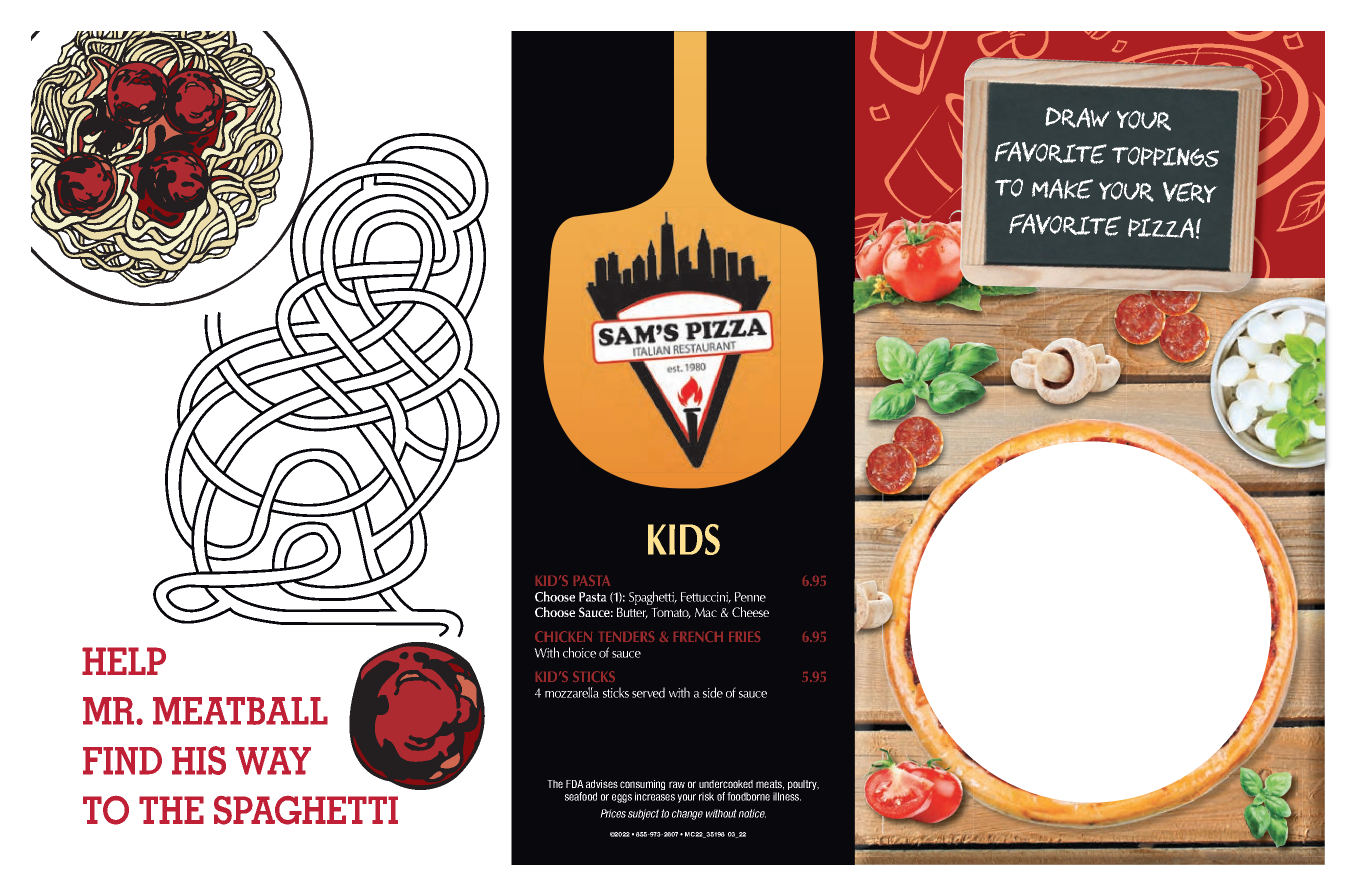 The width and height of the screenshot is (1356, 896). Describe the element at coordinates (581, 796) in the screenshot. I see `seafood` at that location.
